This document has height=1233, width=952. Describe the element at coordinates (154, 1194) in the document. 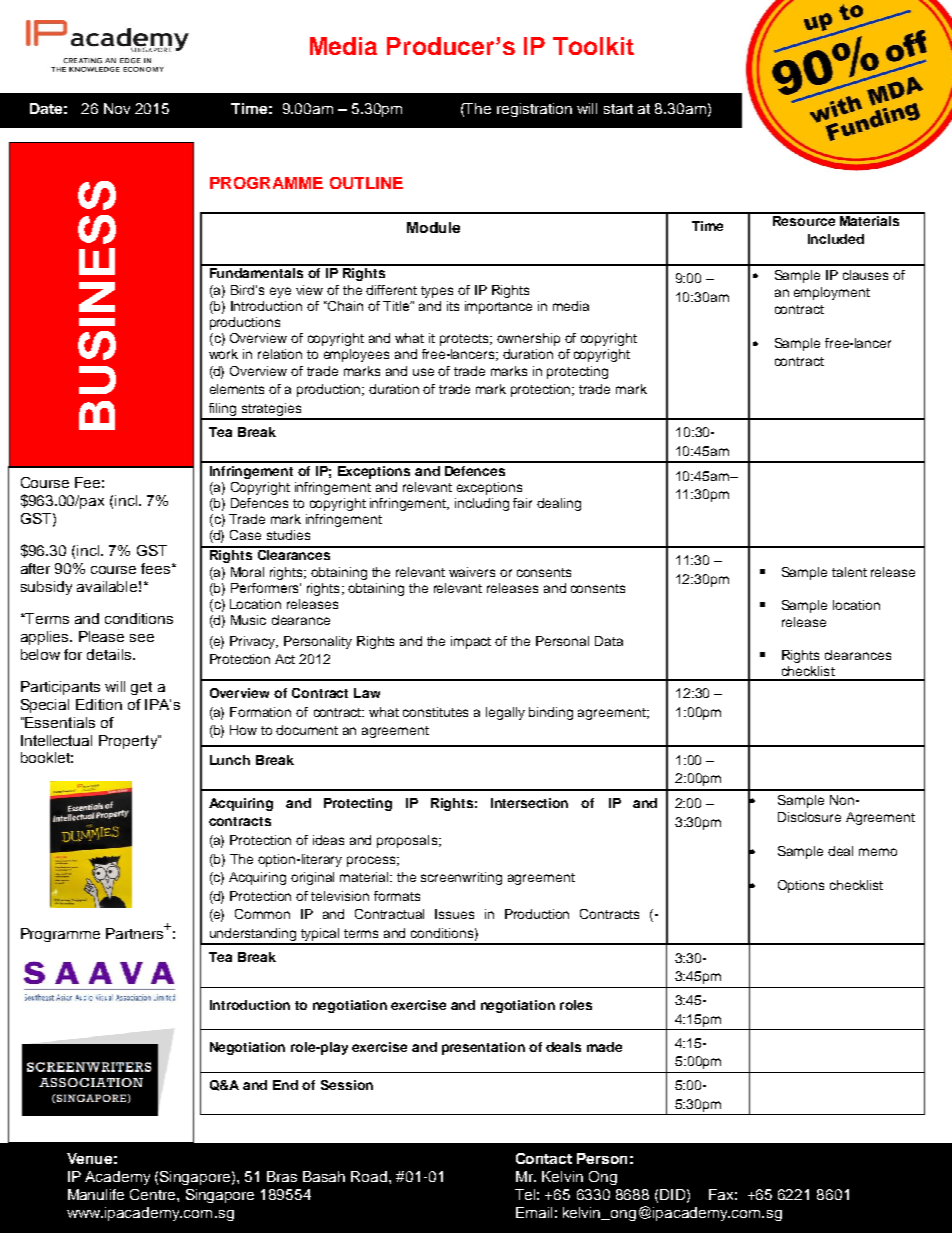

I see `Centre` at that location.
